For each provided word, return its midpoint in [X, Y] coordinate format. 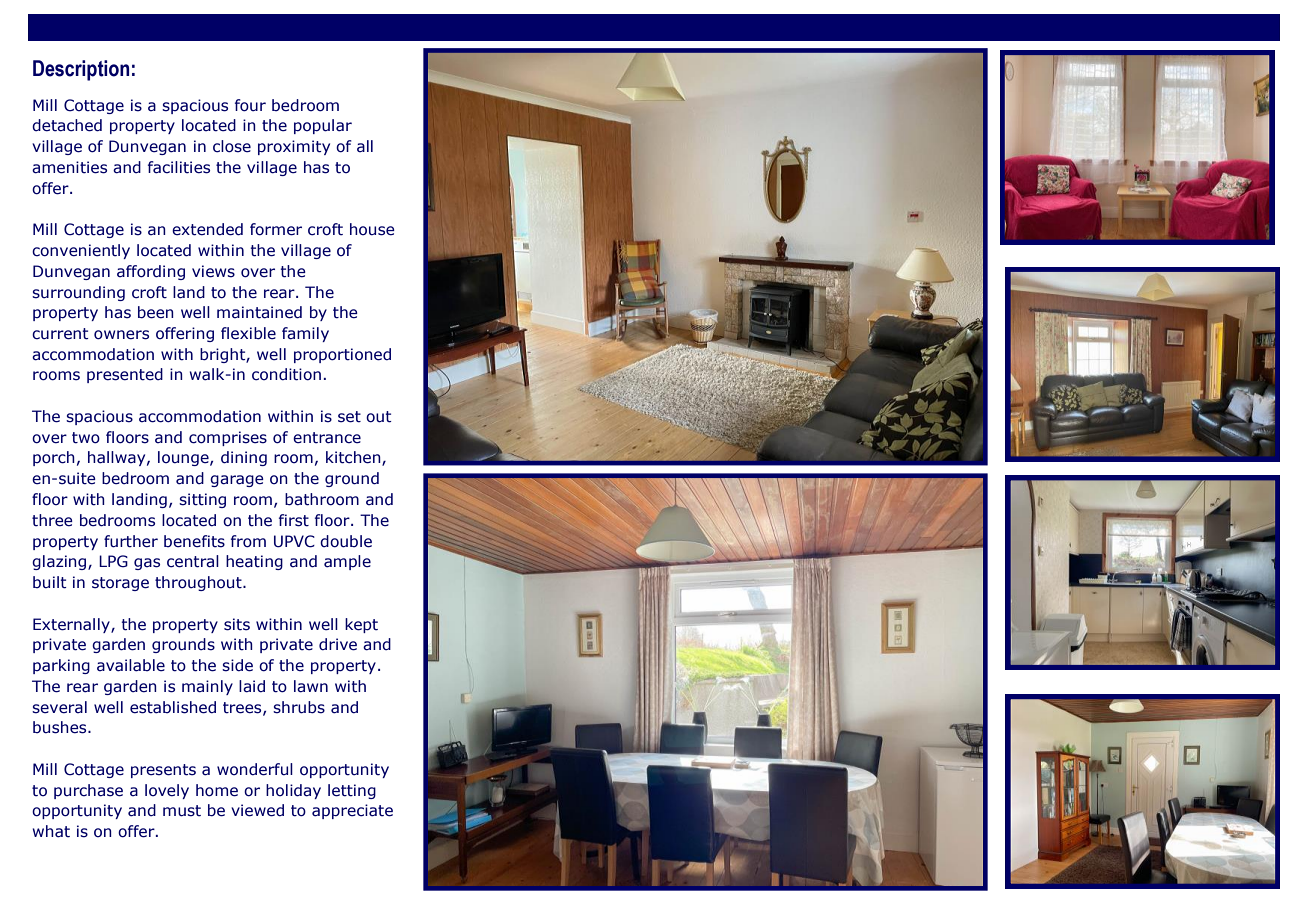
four [250, 105]
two [86, 438]
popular [323, 126]
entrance [327, 438]
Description [81, 70]
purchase [88, 791]
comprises [228, 438]
